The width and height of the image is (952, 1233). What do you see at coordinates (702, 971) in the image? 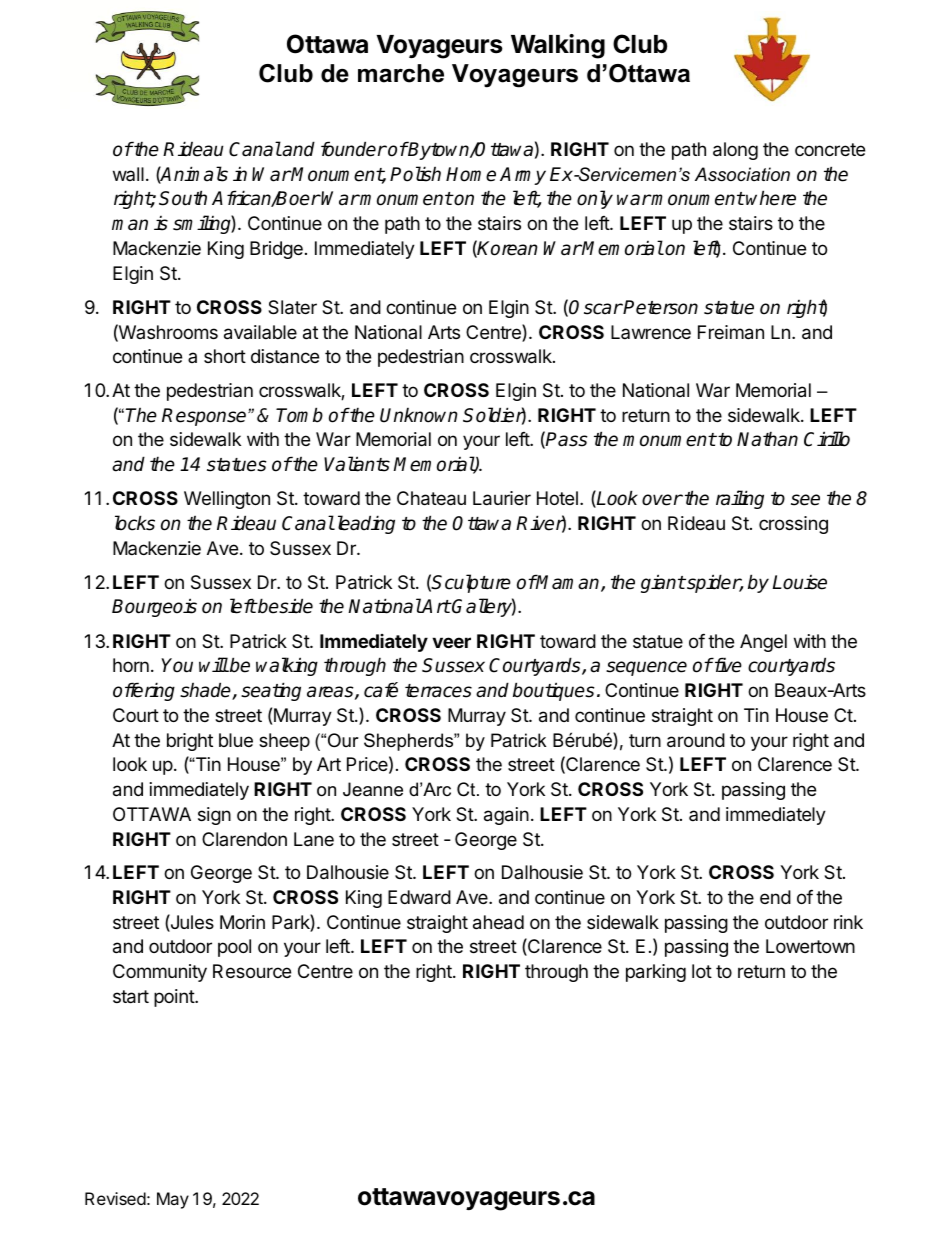
I see `lot` at bounding box center [702, 971].
